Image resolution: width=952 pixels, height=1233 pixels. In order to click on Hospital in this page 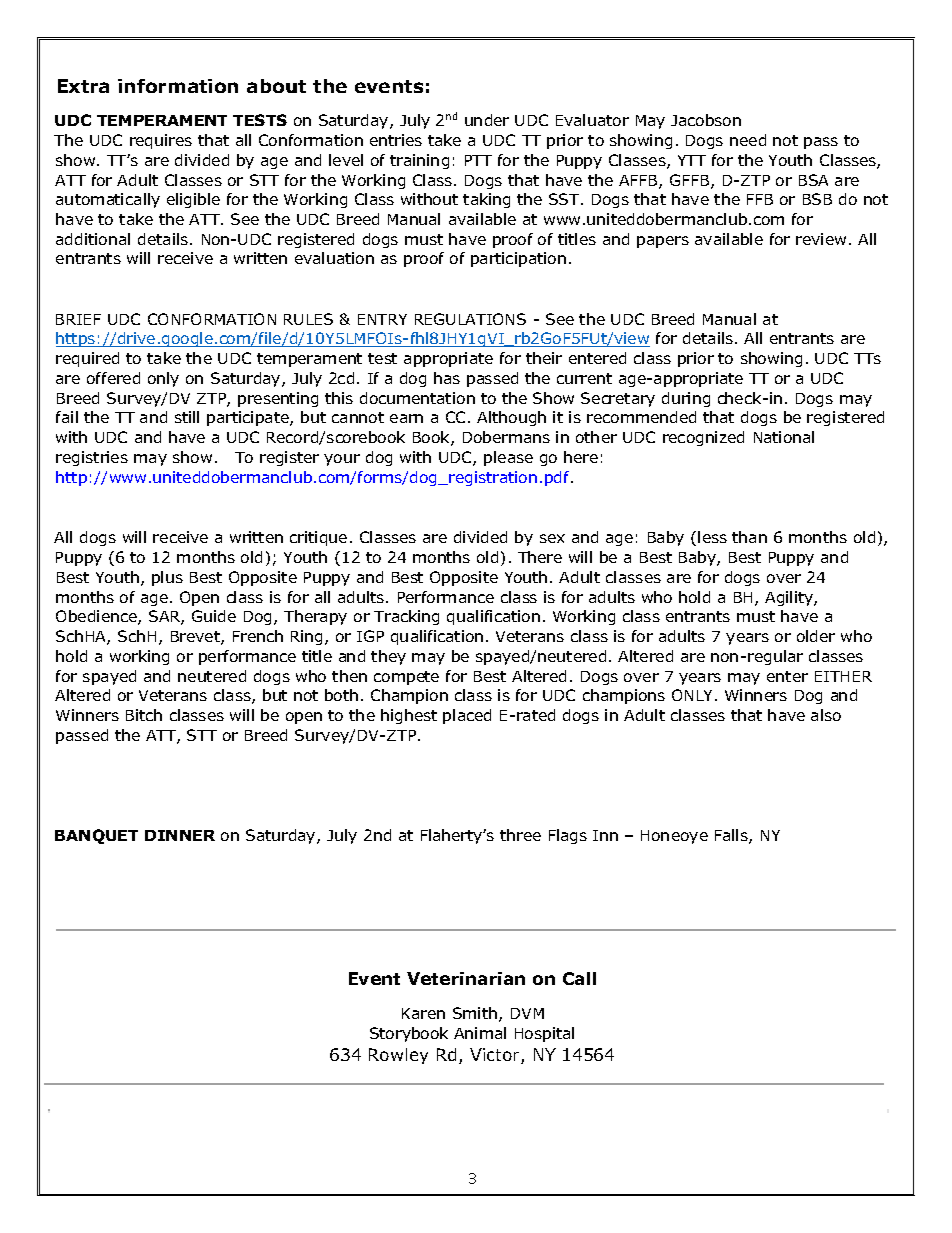, I will do `click(544, 1034)`.
